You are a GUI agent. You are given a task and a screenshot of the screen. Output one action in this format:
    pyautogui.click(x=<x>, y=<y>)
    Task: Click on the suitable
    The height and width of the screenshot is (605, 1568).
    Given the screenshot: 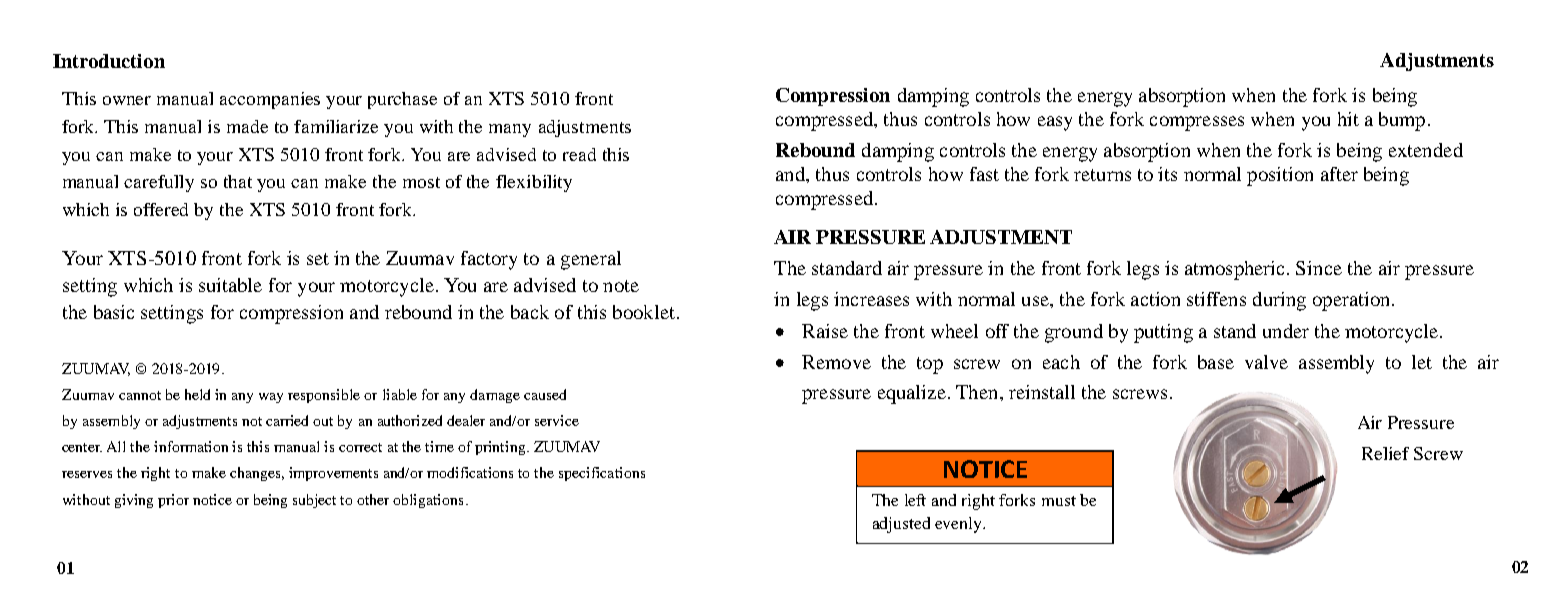 What is the action you would take?
    pyautogui.click(x=230, y=285)
